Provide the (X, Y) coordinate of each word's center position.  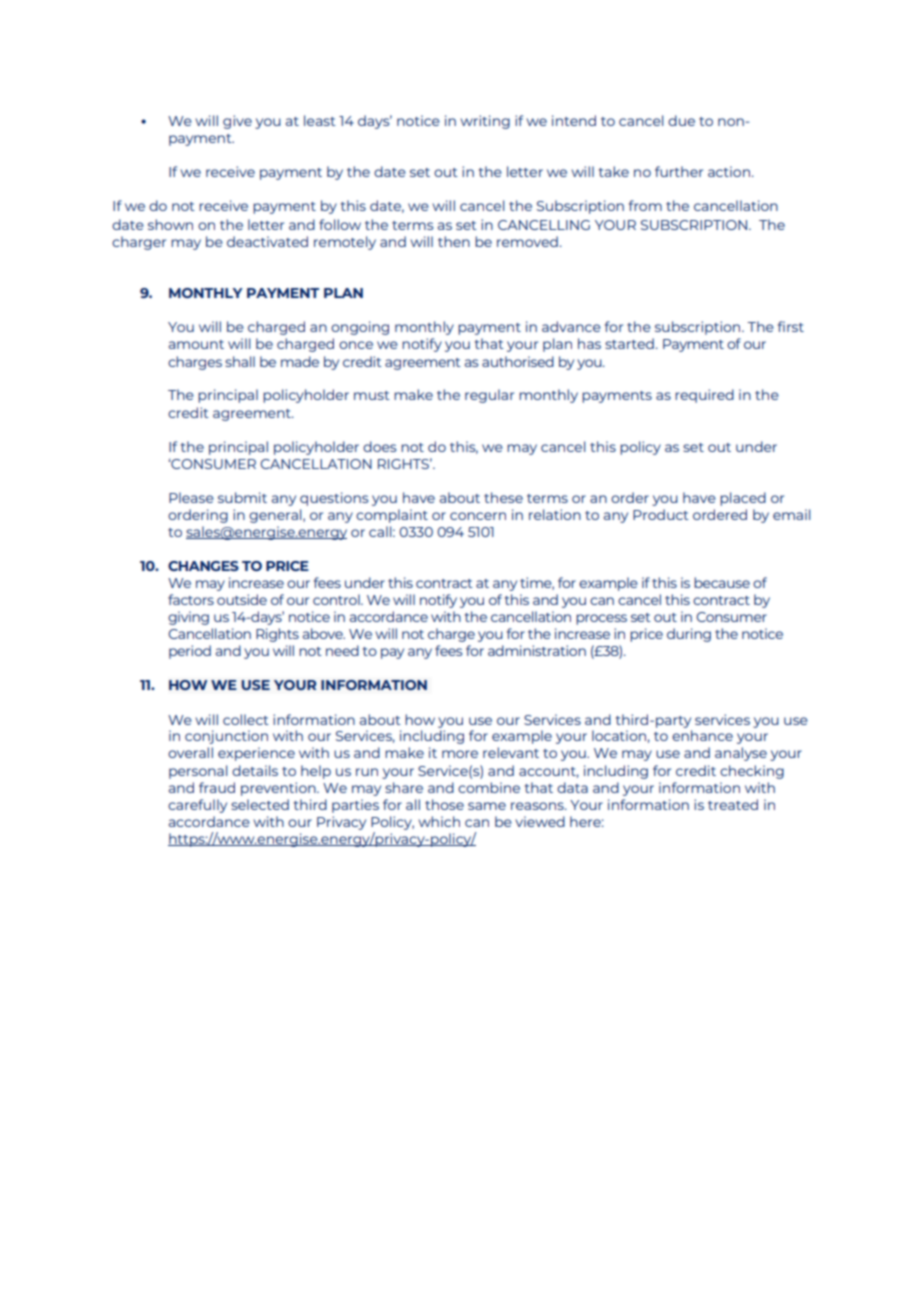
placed (743, 499)
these (503, 497)
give (237, 122)
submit (242, 497)
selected (260, 804)
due (681, 120)
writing (485, 122)
